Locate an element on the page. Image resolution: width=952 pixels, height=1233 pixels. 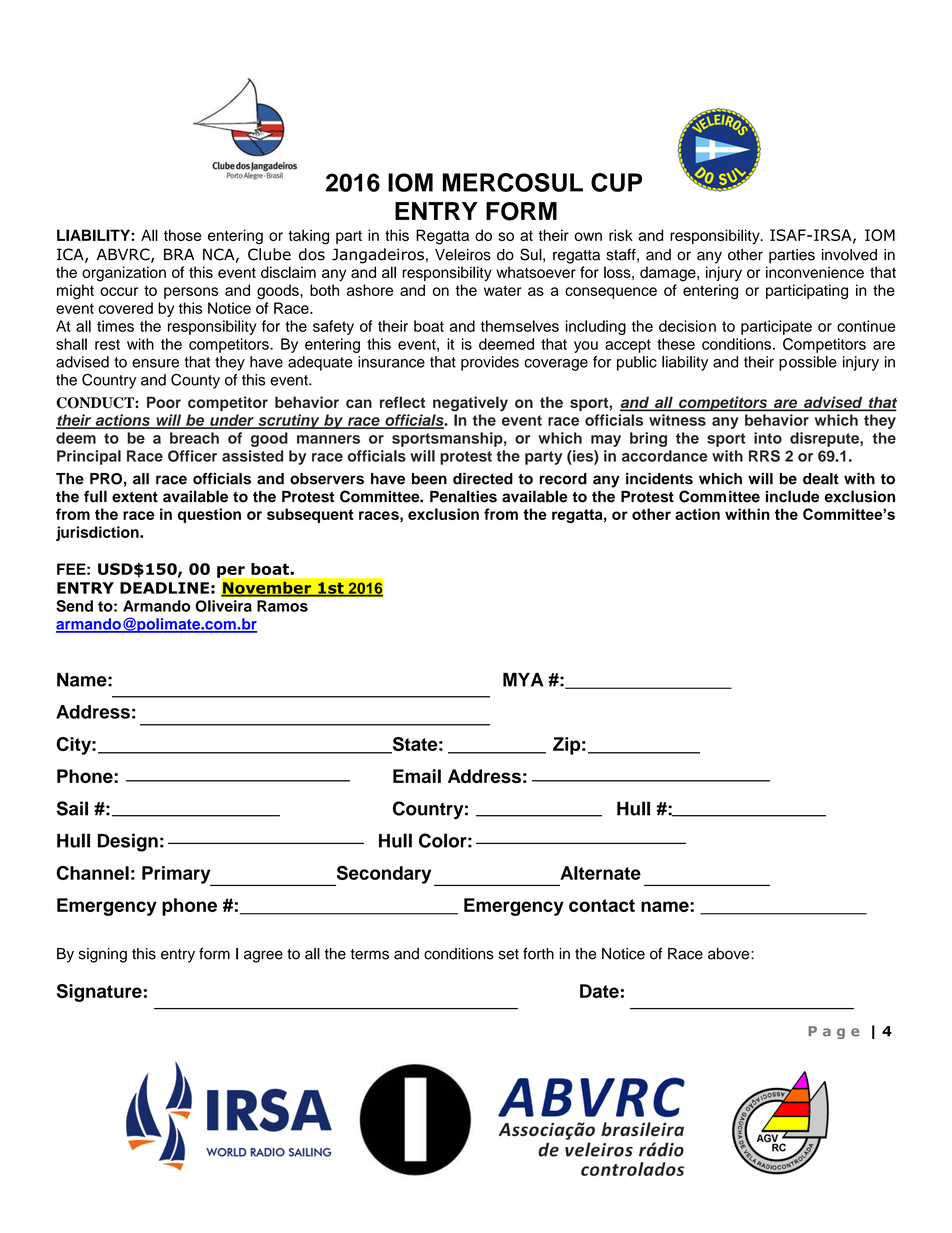
include is located at coordinates (792, 496).
